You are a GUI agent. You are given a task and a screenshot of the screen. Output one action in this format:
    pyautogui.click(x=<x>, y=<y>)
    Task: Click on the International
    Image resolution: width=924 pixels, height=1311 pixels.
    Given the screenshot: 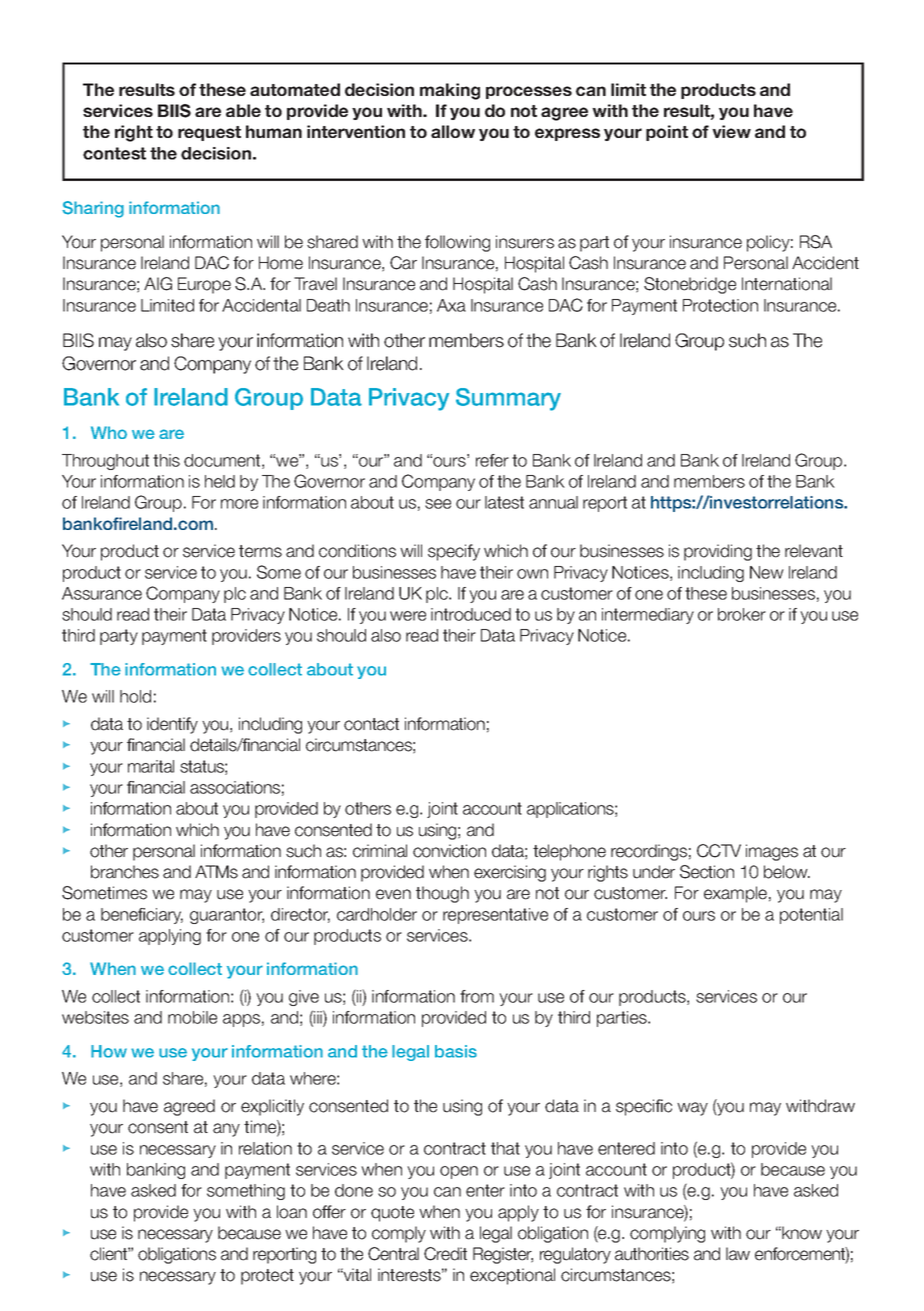 What is the action you would take?
    pyautogui.click(x=787, y=284)
